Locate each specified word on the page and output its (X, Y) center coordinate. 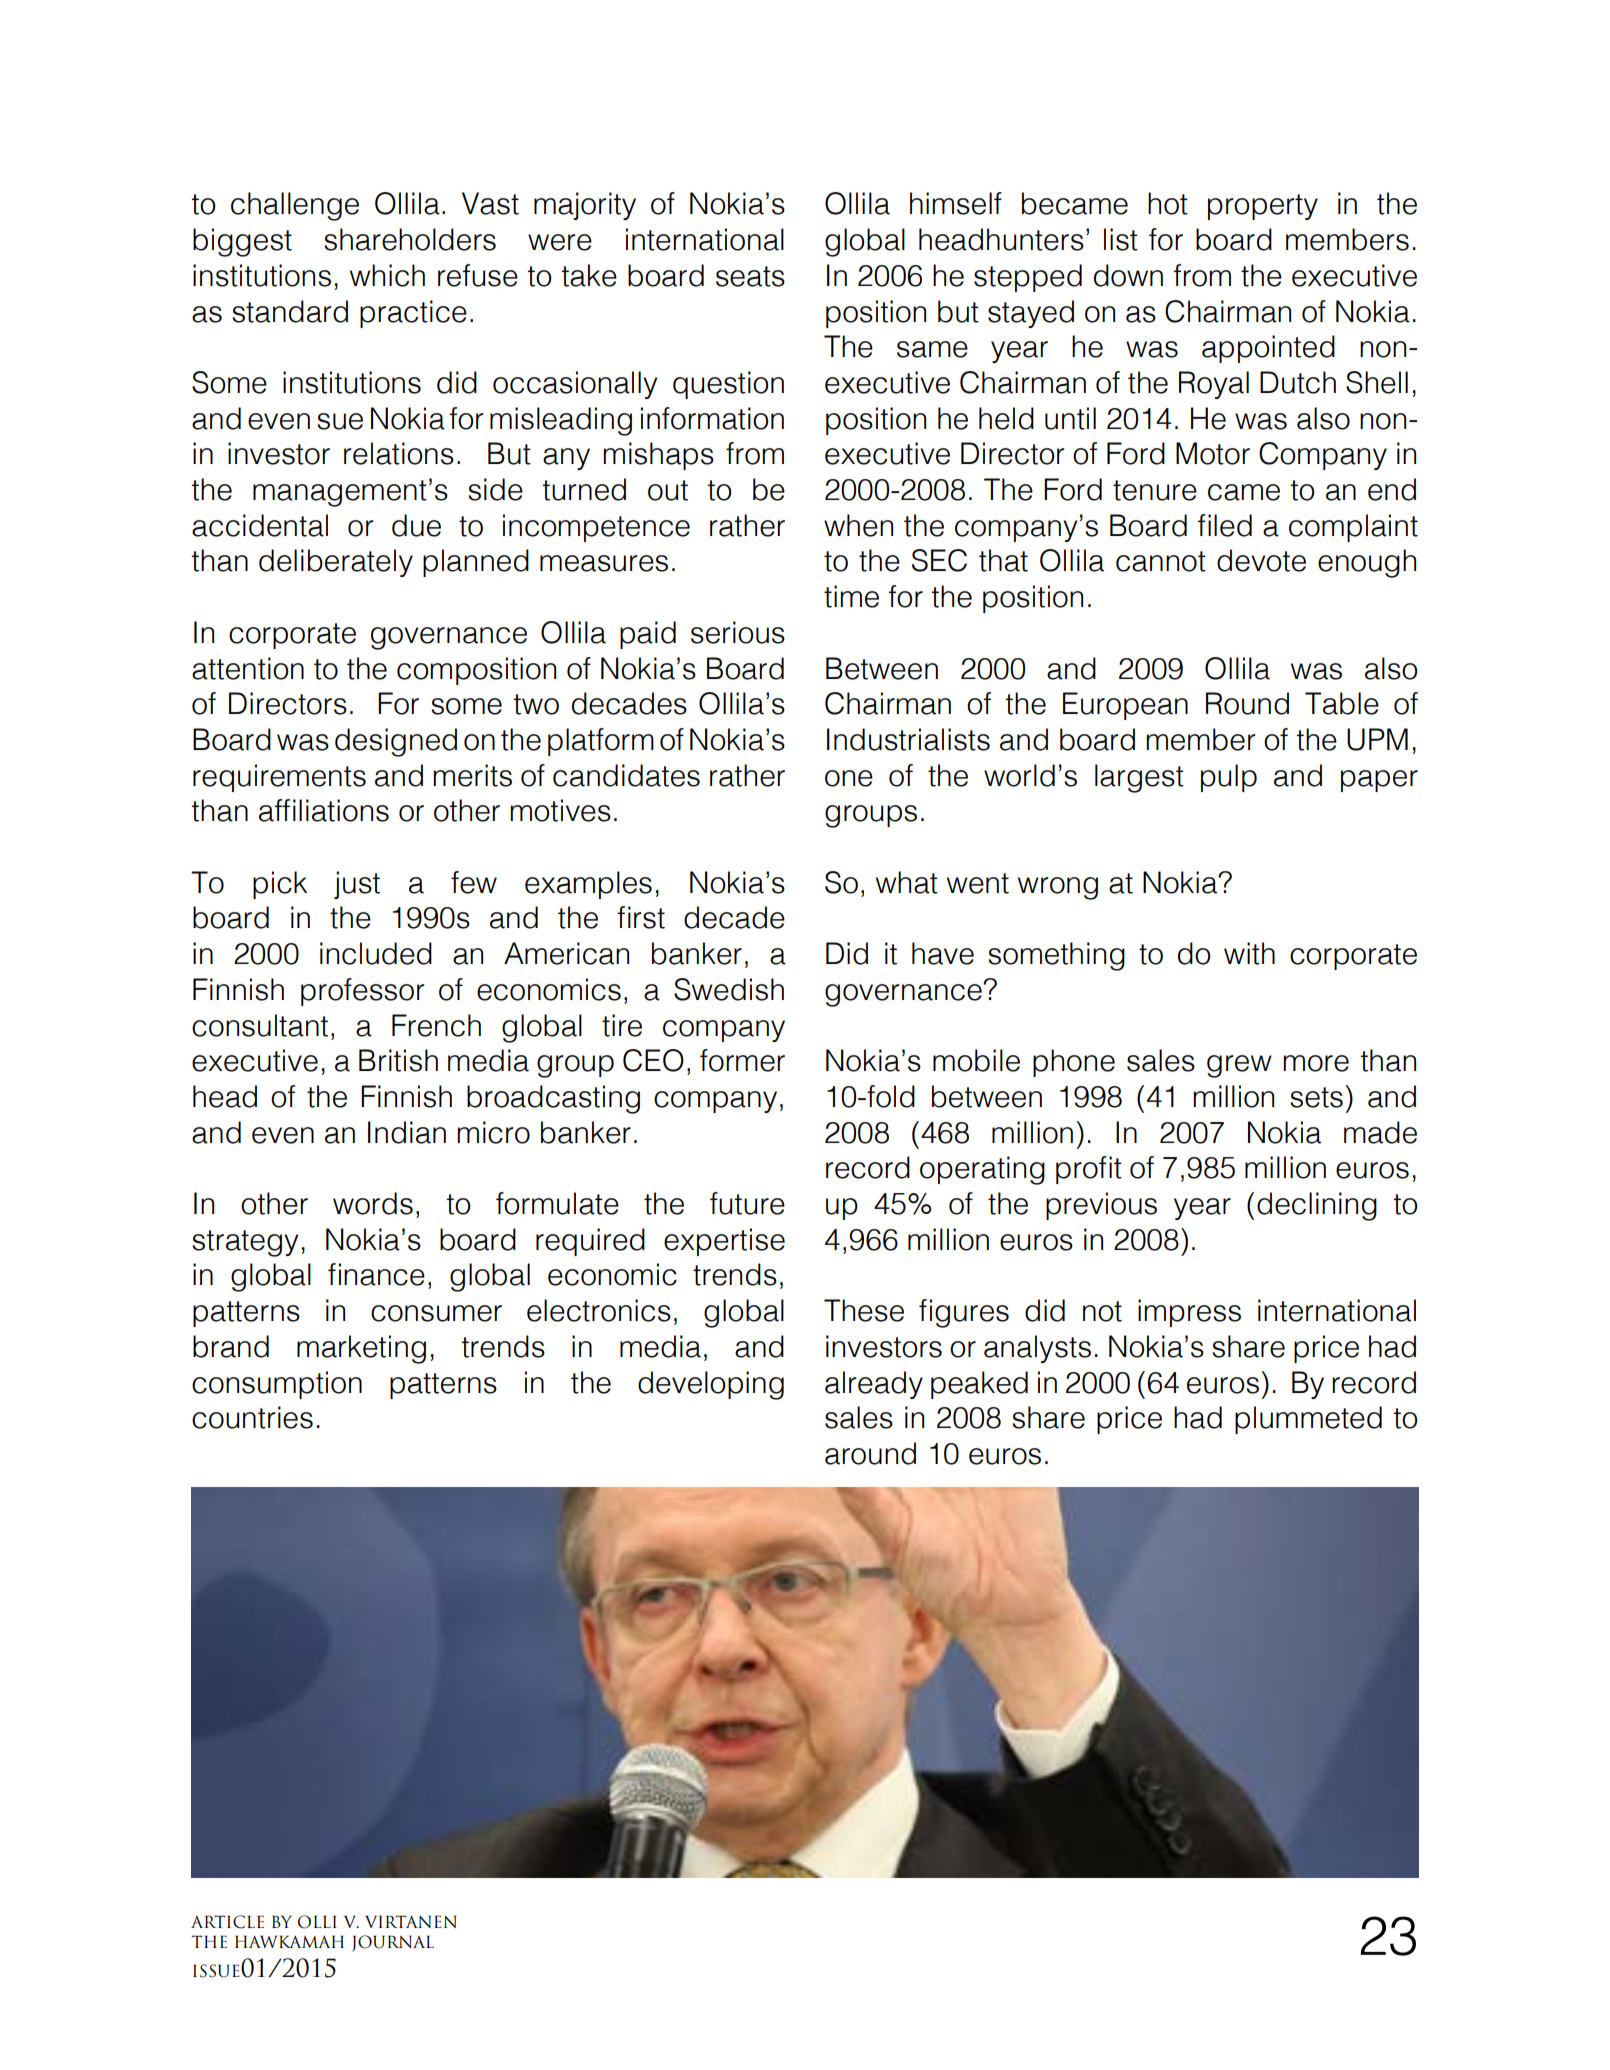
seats (750, 276)
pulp (1229, 778)
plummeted (1308, 1420)
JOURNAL (393, 1943)
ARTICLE (227, 1922)
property (1263, 207)
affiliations (324, 810)
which (387, 275)
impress (1189, 1313)
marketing (361, 1349)
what (907, 882)
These (864, 1310)
